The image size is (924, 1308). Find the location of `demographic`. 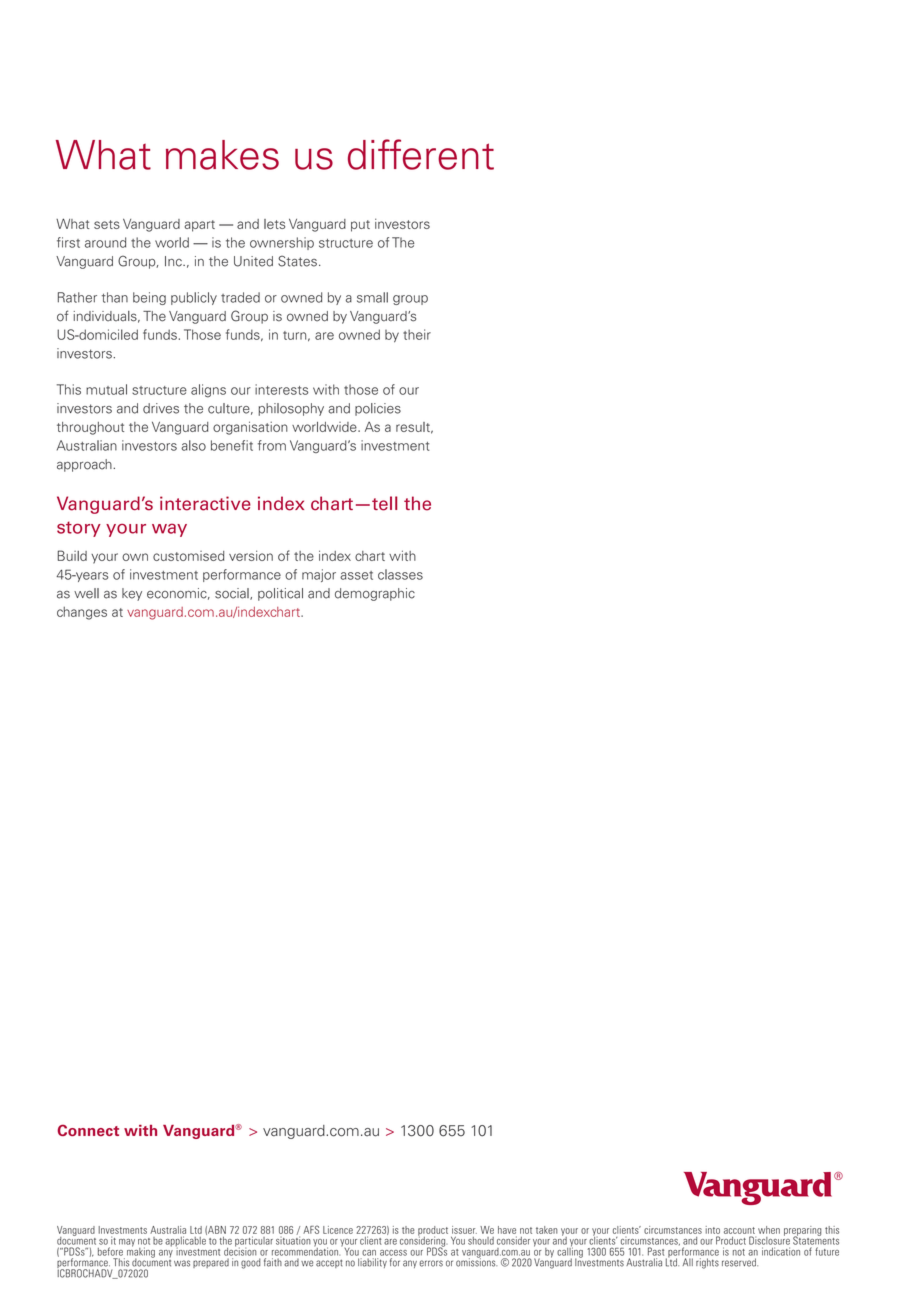

demographic is located at coordinates (375, 594).
